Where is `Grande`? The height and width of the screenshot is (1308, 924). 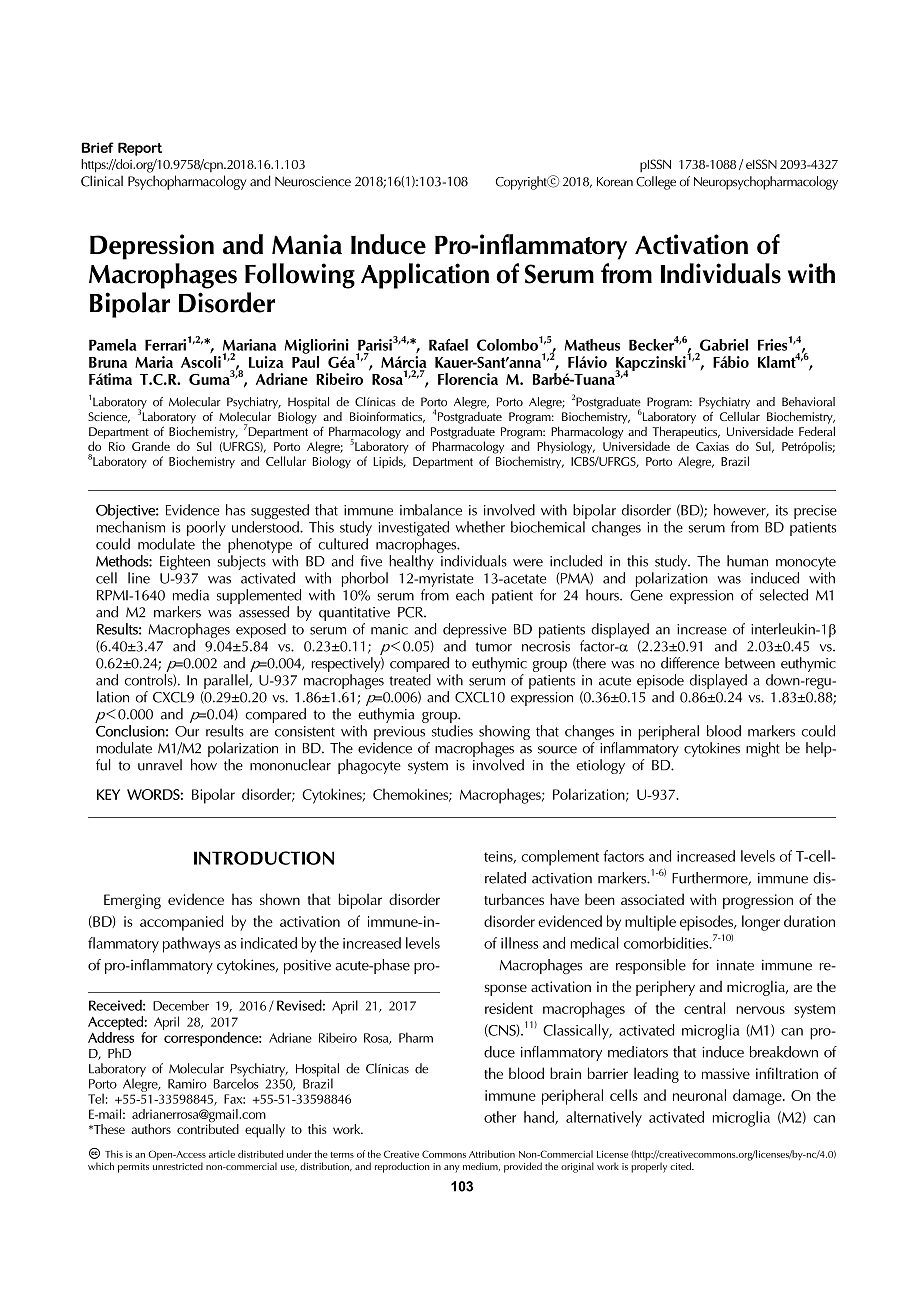
Grande is located at coordinates (151, 446).
